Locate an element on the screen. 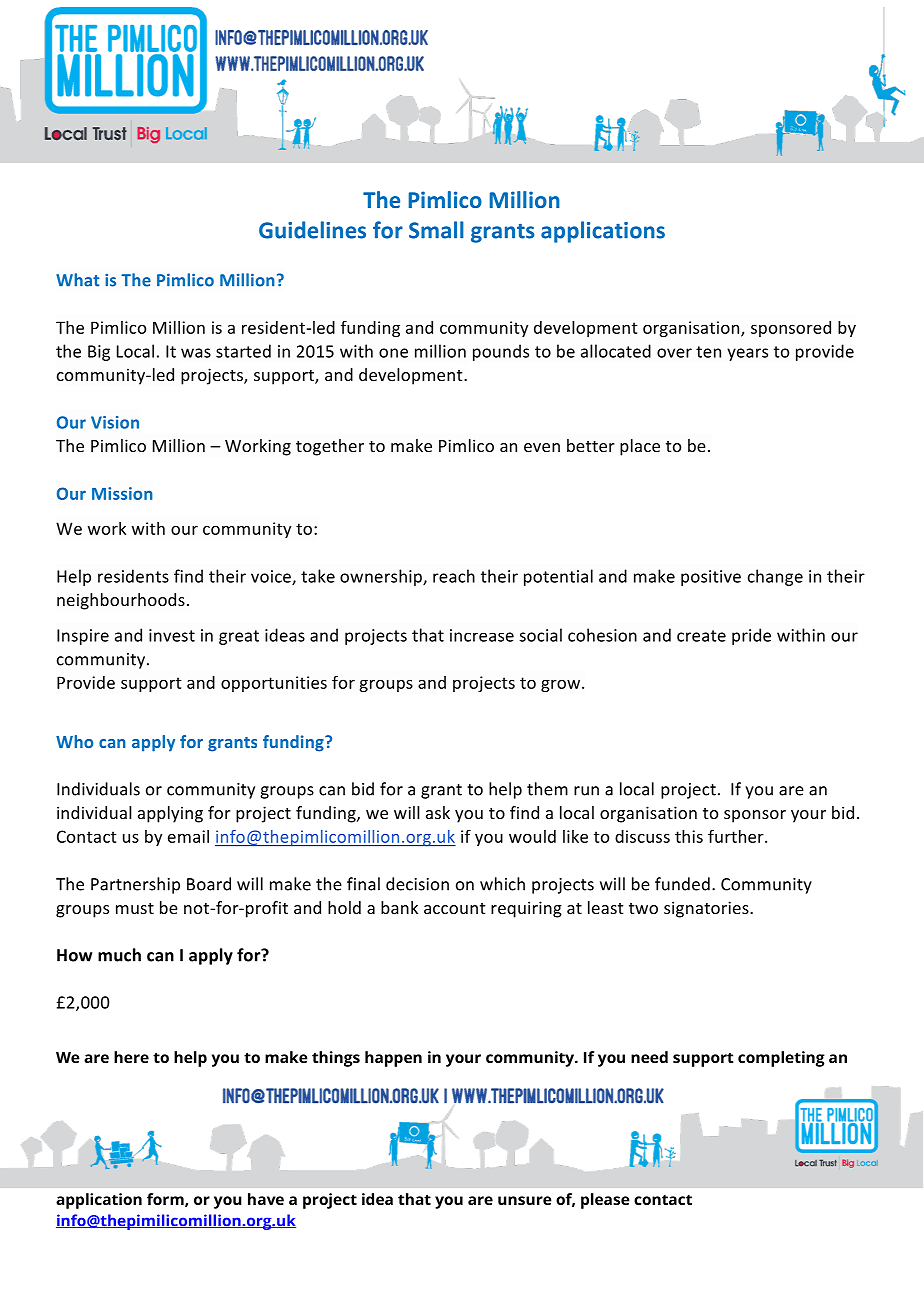 This screenshot has width=924, height=1308. Small is located at coordinates (436, 230).
